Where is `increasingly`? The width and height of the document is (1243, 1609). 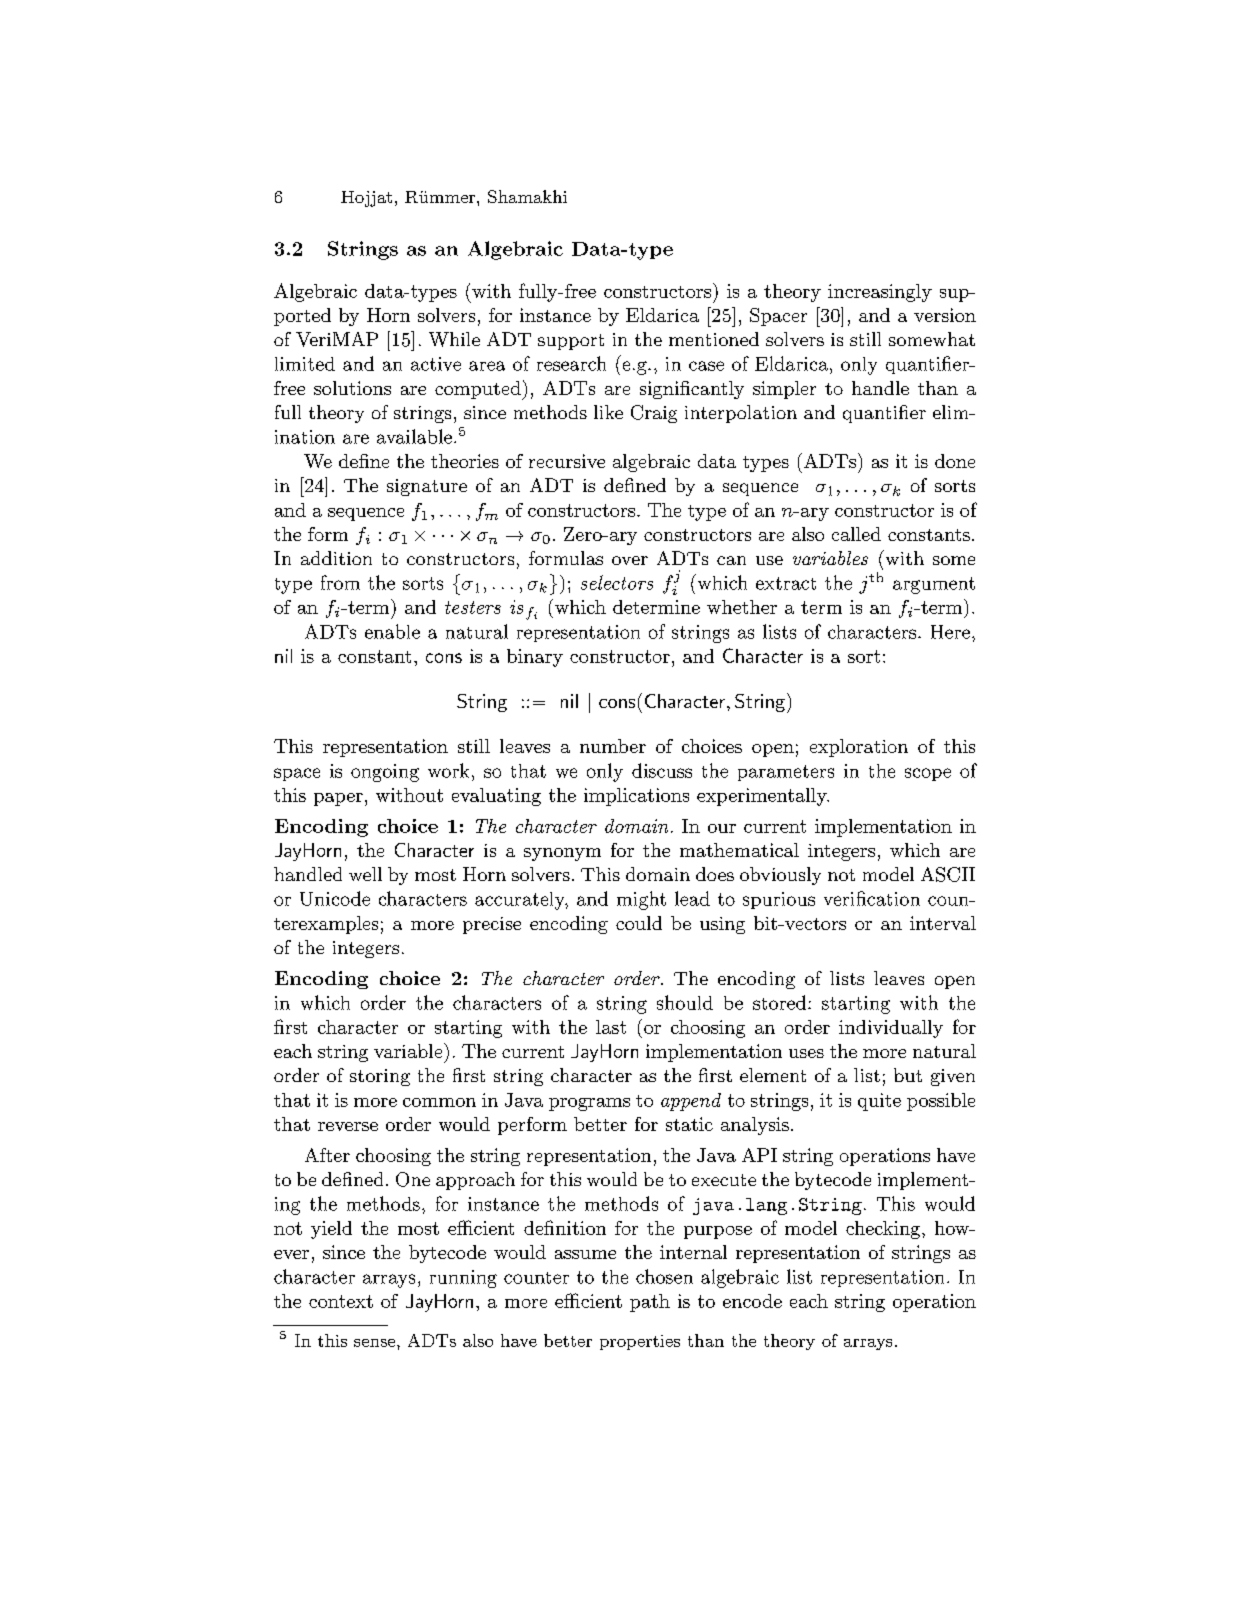
increasingly is located at coordinates (880, 293).
